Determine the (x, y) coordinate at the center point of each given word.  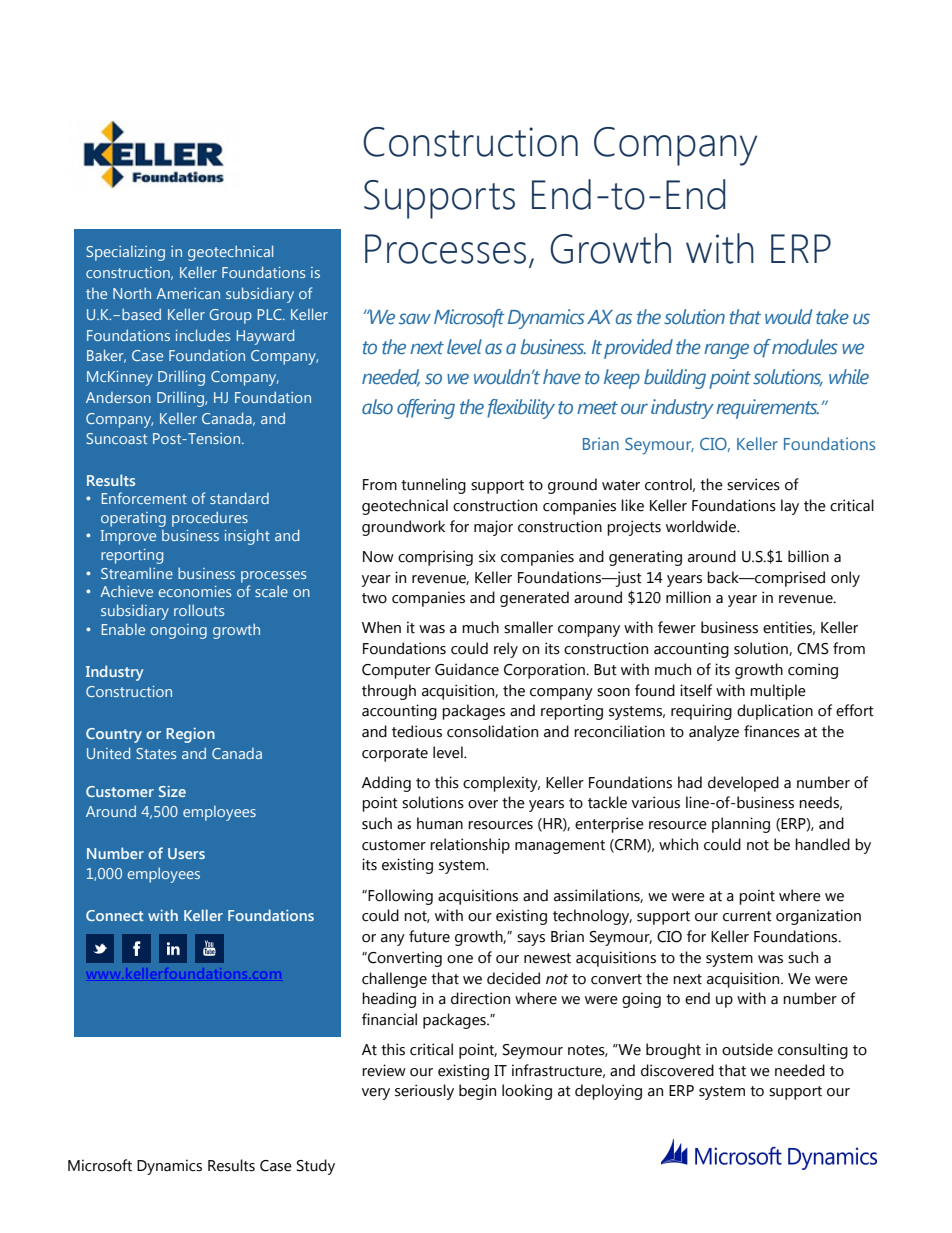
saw (415, 319)
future (429, 936)
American (188, 293)
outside (747, 1049)
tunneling (433, 486)
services (753, 484)
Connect (114, 915)
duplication (775, 712)
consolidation (492, 731)
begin (477, 1092)
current (747, 916)
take (832, 317)
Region (190, 735)
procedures (210, 519)
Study (316, 1167)
